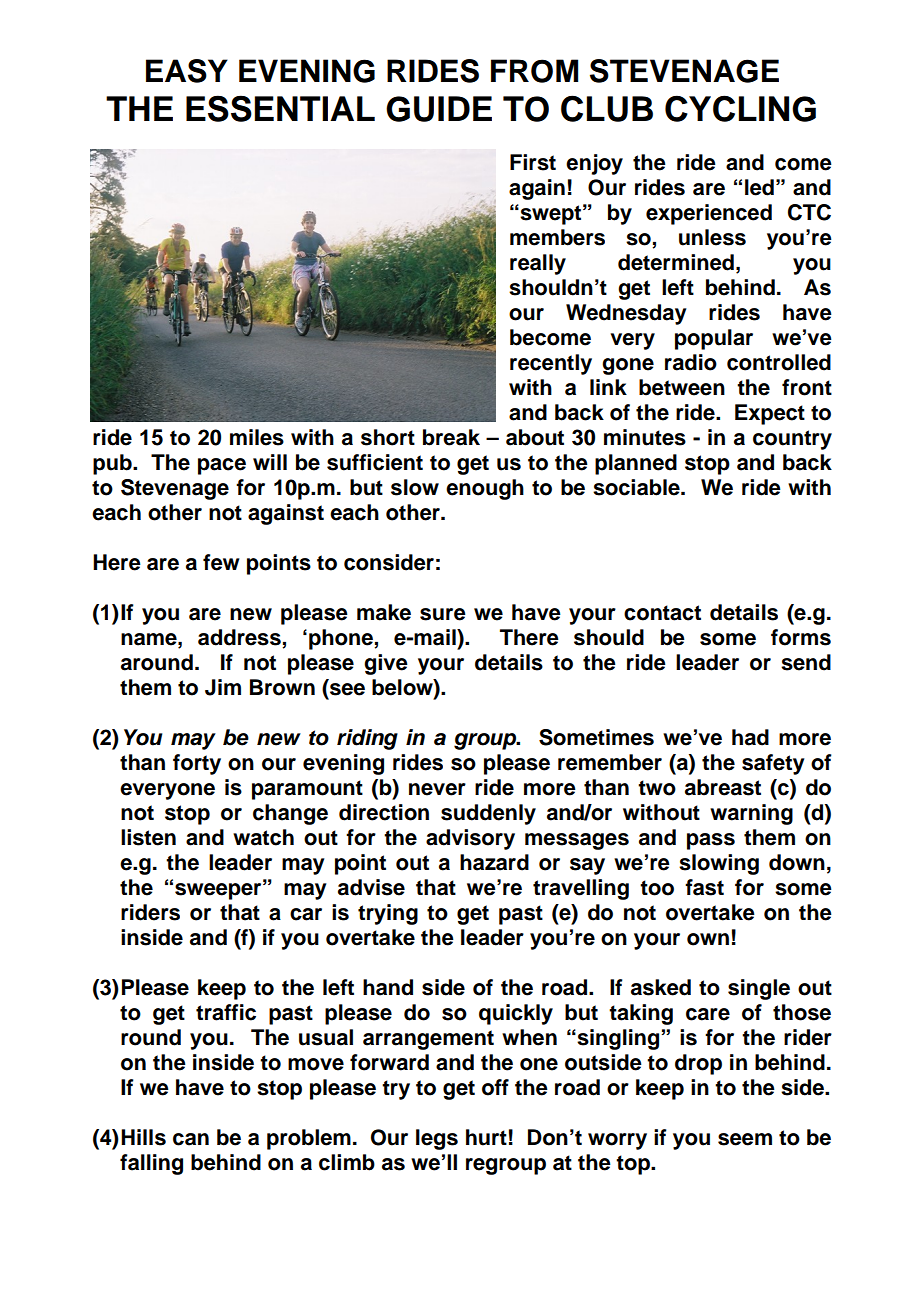  What do you see at coordinates (770, 414) in the screenshot?
I see `Expect` at bounding box center [770, 414].
